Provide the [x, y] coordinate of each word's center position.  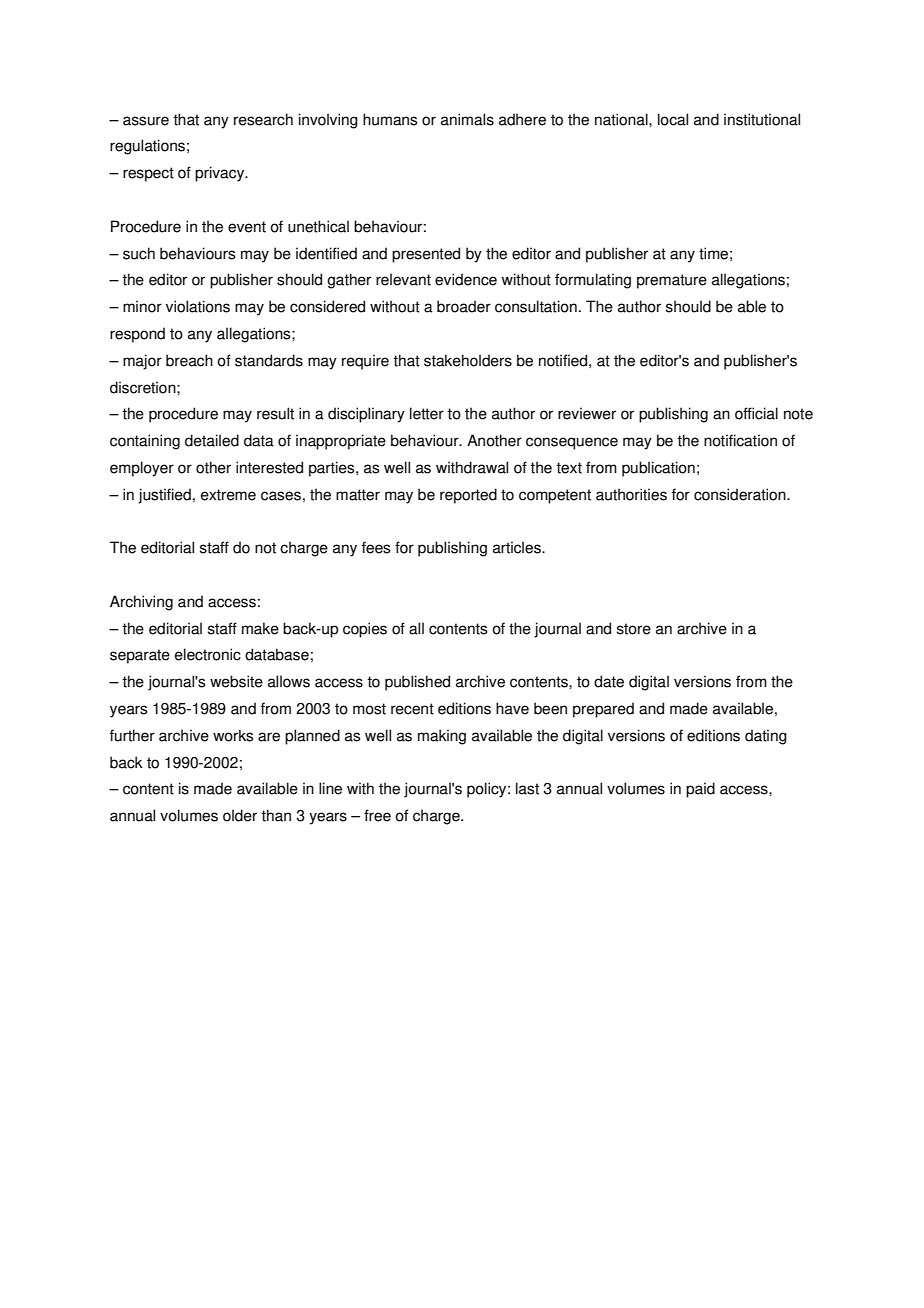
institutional [762, 119]
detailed [212, 440]
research [263, 119]
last [527, 788]
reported [468, 496]
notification [740, 440]
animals [467, 119]
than [276, 815]
